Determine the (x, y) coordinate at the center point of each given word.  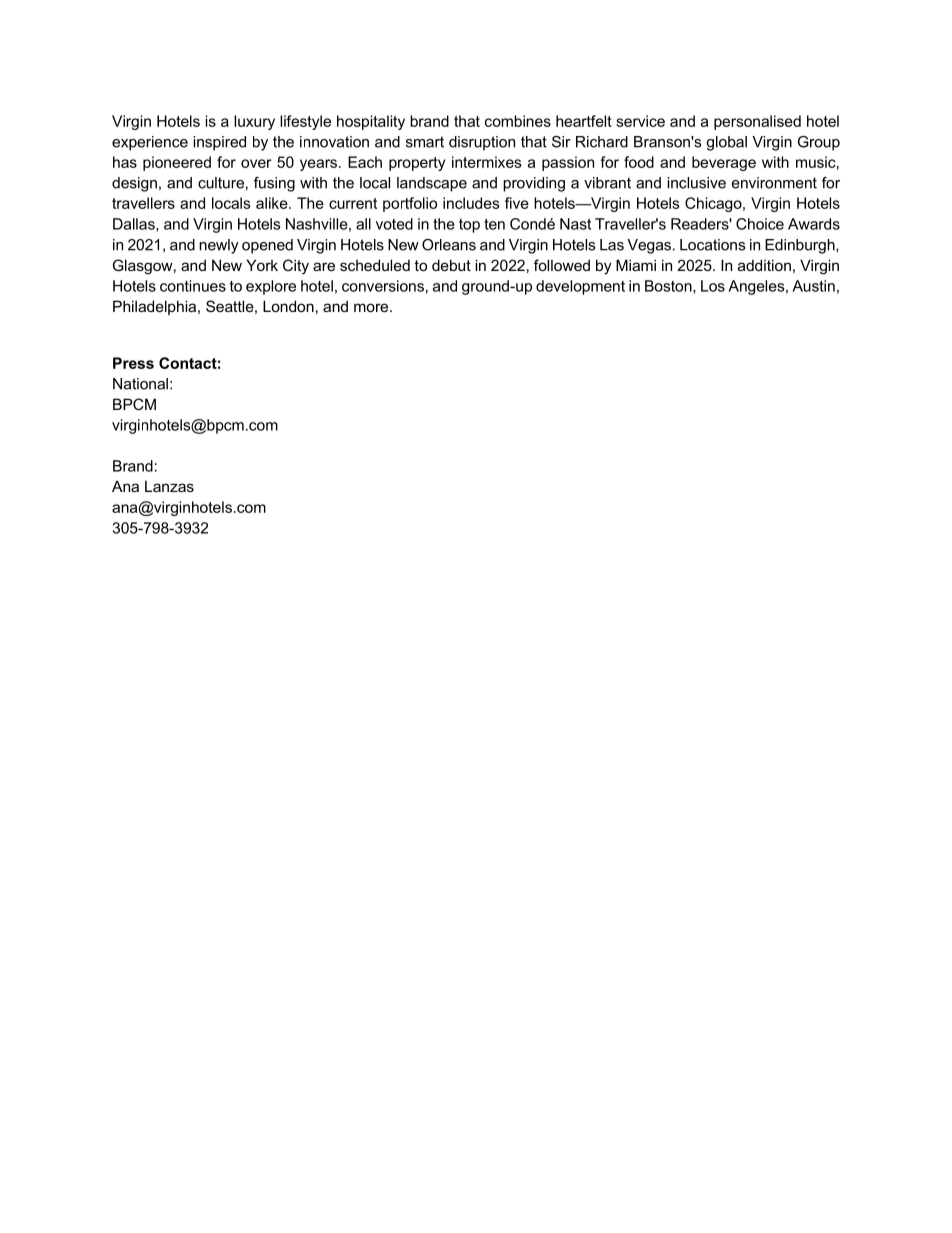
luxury (254, 122)
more (372, 307)
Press (133, 363)
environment (774, 183)
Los (713, 286)
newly (219, 246)
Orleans (449, 245)
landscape (432, 184)
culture (221, 183)
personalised (757, 122)
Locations (712, 245)
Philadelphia (156, 307)
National (140, 384)
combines (518, 121)
